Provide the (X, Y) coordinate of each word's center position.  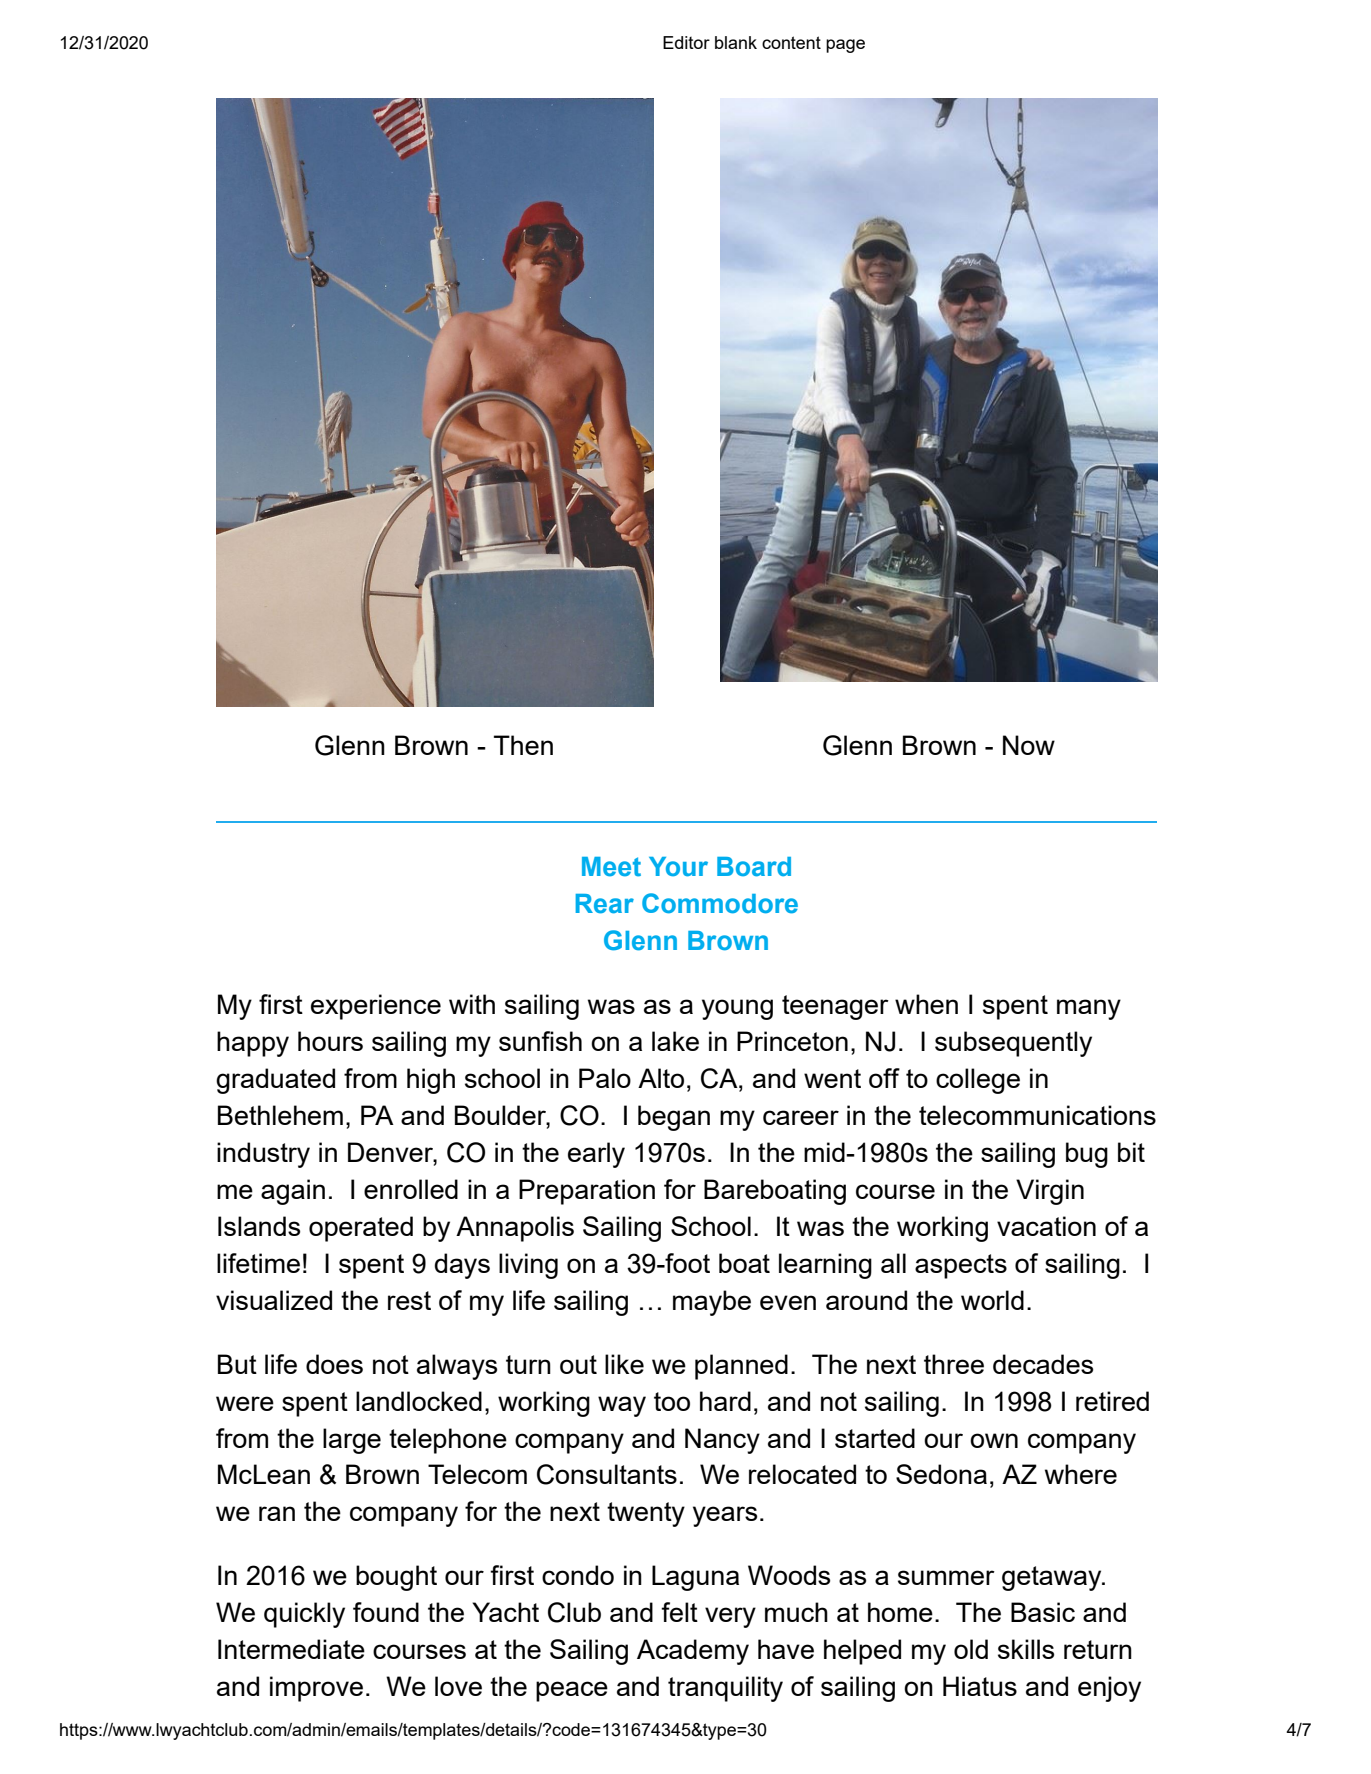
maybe (712, 1303)
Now (1029, 745)
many (1089, 1009)
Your (678, 867)
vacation (1046, 1226)
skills (1026, 1649)
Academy (693, 1652)
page (845, 46)
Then (523, 745)
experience (376, 1007)
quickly (304, 1615)
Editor (686, 42)
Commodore (720, 903)
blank (736, 42)
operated (361, 1229)
